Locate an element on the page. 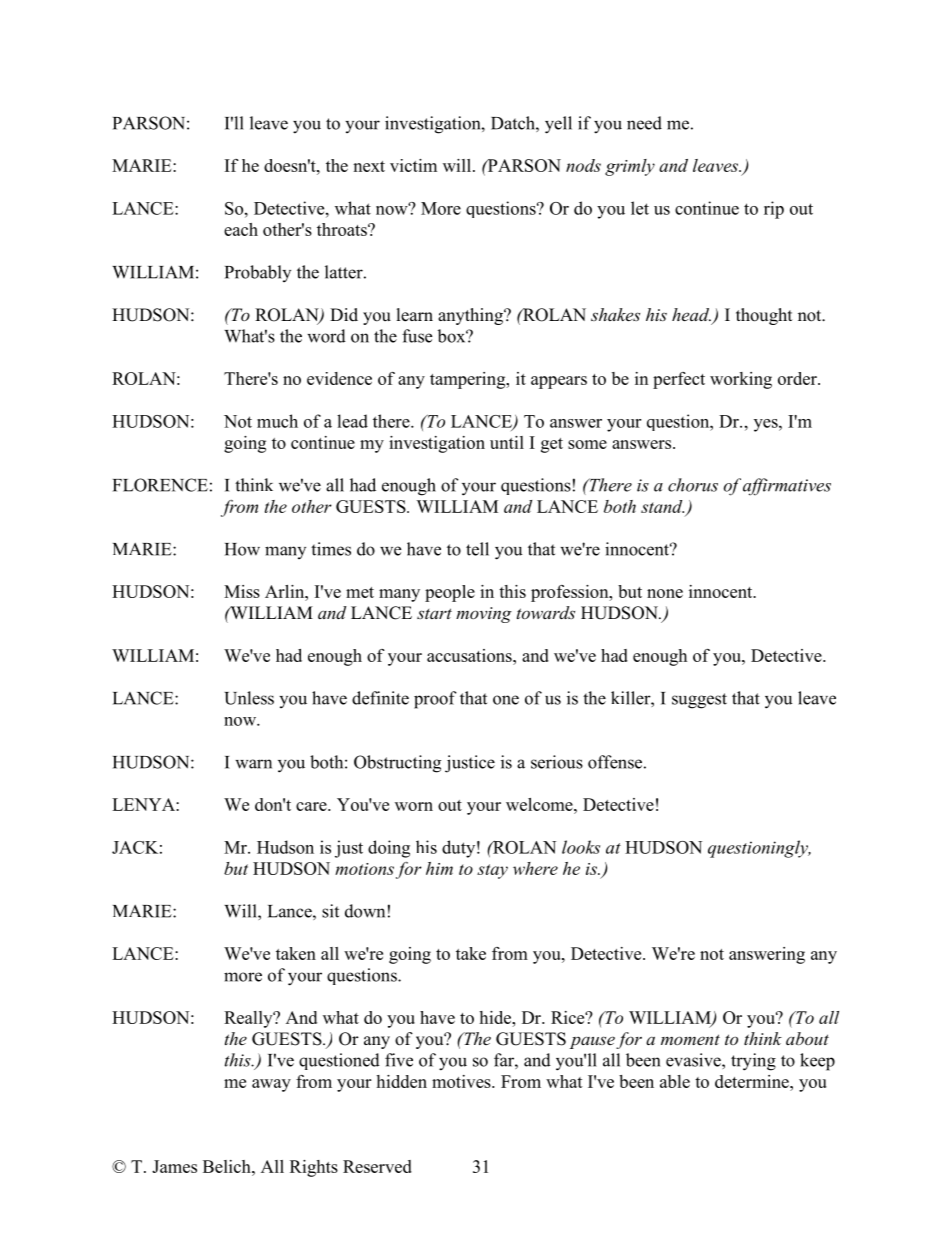 The width and height of the page is (952, 1233). motives is located at coordinates (462, 1081).
